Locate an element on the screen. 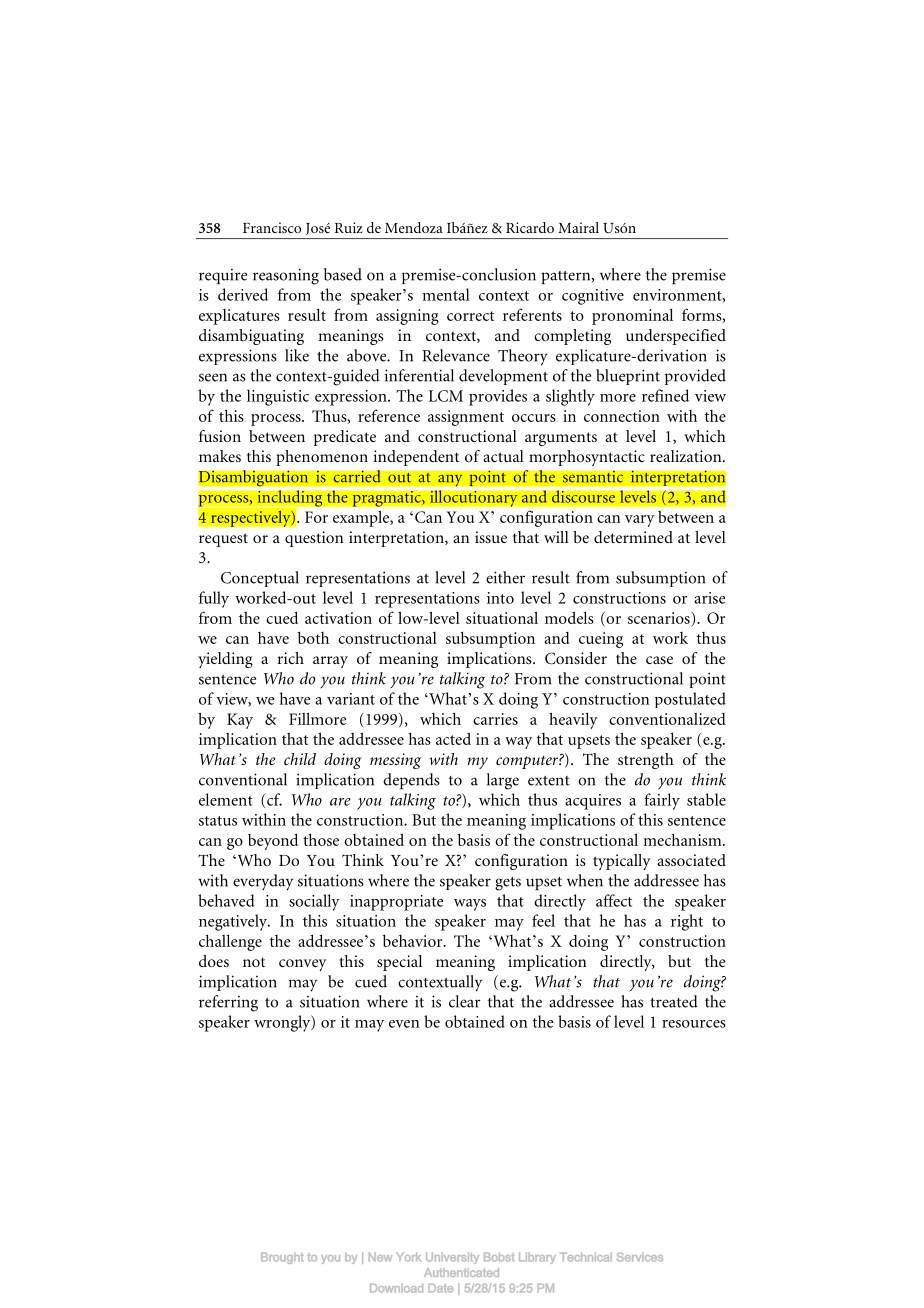 This screenshot has height=1308, width=924. Brought is located at coordinates (282, 1258).
